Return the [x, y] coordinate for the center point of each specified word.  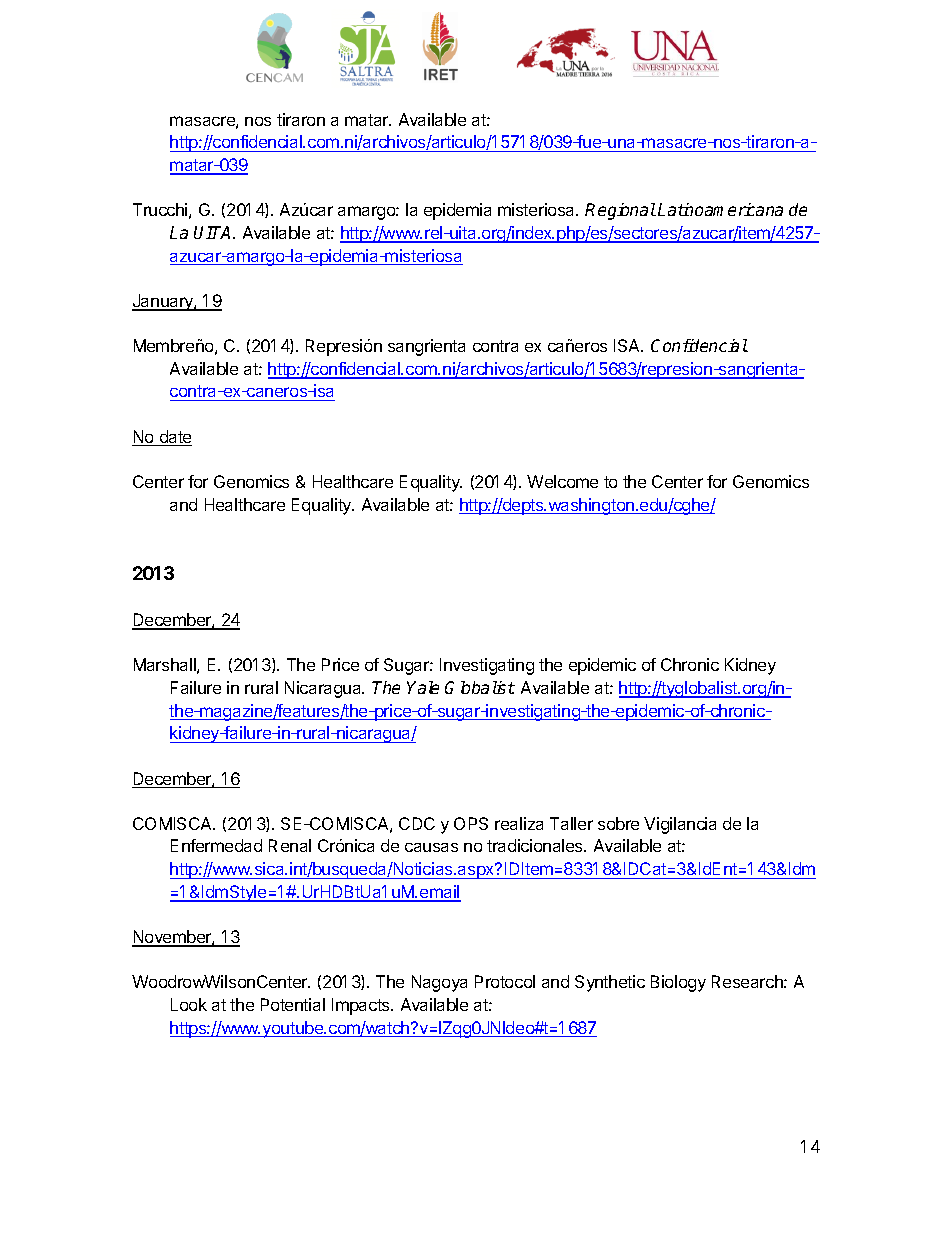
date [174, 438]
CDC [417, 823]
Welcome [562, 481]
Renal [290, 845]
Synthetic [610, 983]
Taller [571, 823]
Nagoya [439, 983]
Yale [423, 687]
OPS [471, 823]
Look [189, 1004]
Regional [620, 211]
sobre [618, 823]
